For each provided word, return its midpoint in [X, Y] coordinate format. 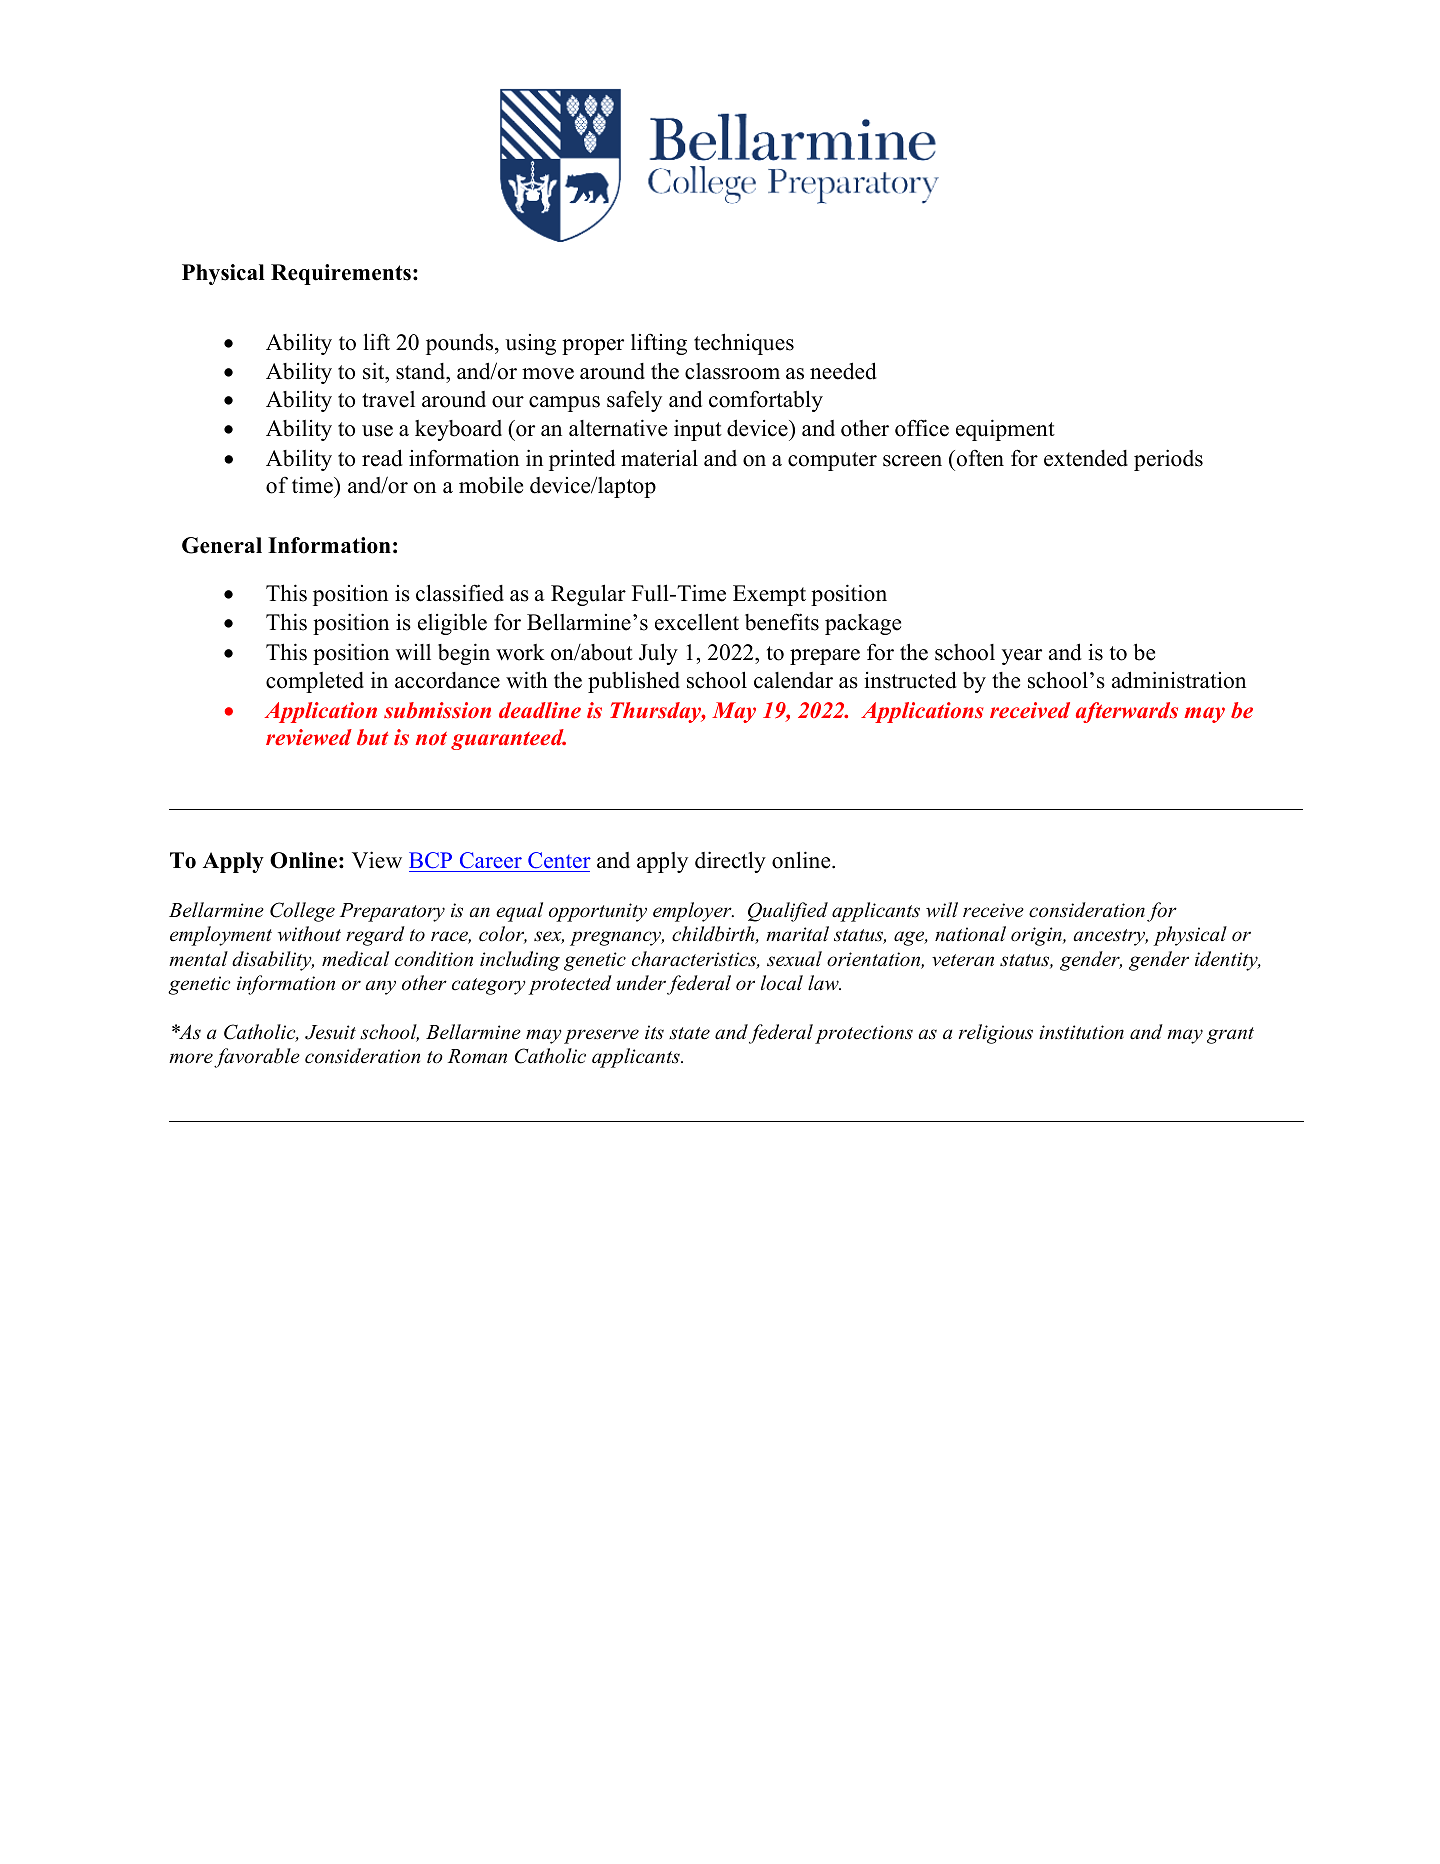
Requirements [341, 274]
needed [843, 371]
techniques [744, 344]
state [689, 1033]
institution [1081, 1032]
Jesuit [330, 1032]
